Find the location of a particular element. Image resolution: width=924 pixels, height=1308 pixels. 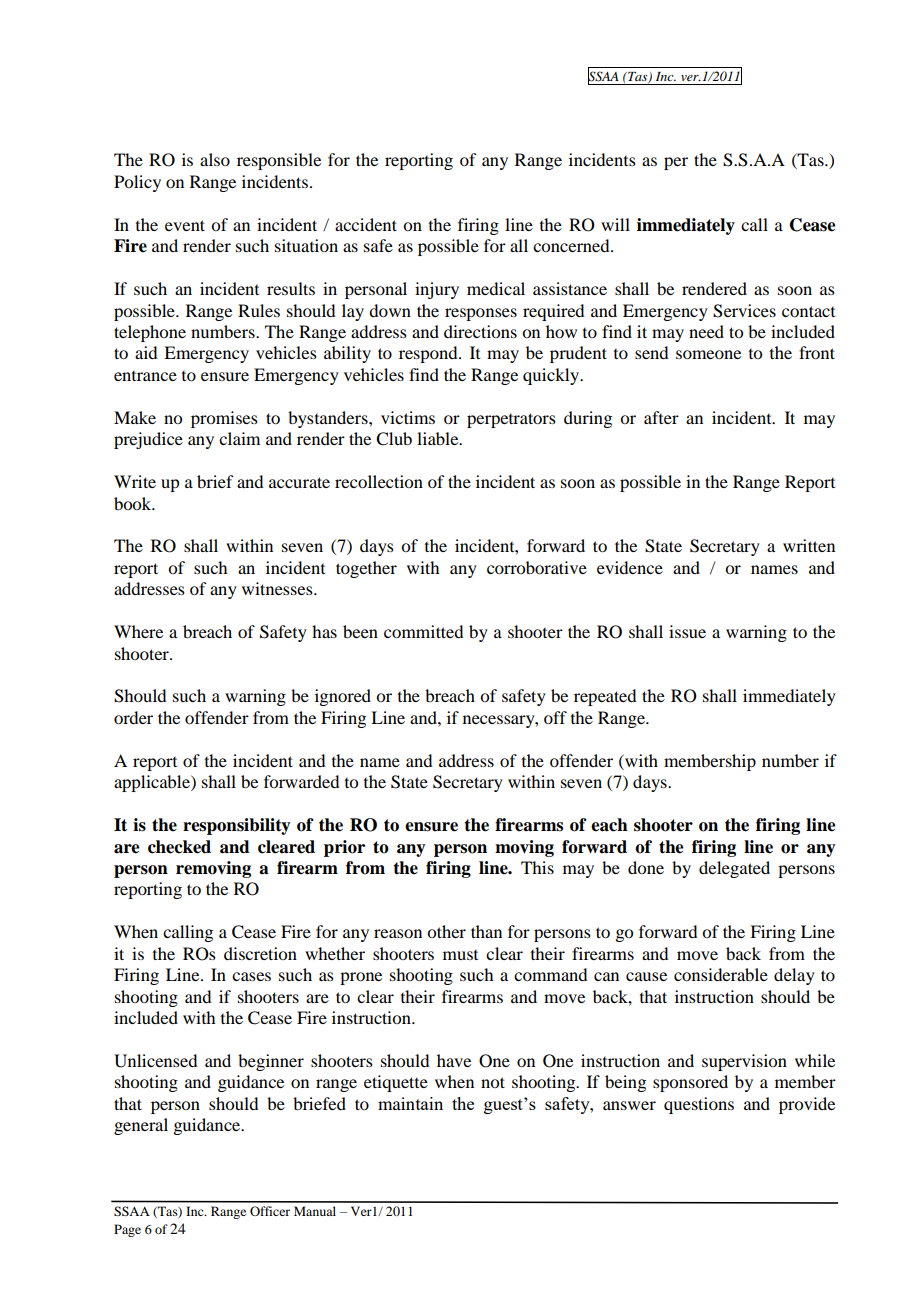

questions is located at coordinates (699, 1105).
